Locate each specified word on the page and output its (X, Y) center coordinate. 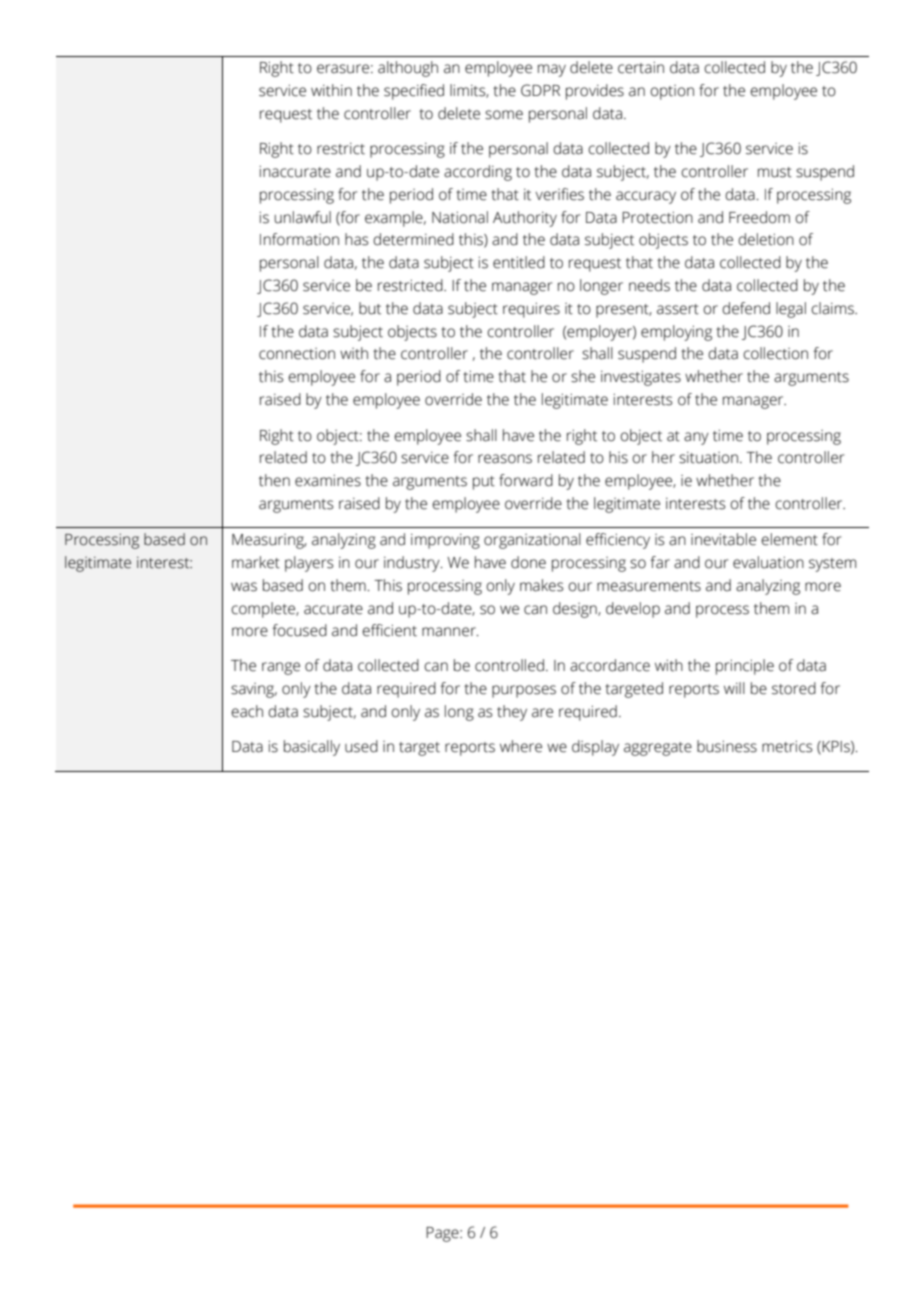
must (775, 172)
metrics (787, 746)
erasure (343, 69)
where (521, 746)
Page (443, 1234)
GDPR (540, 90)
